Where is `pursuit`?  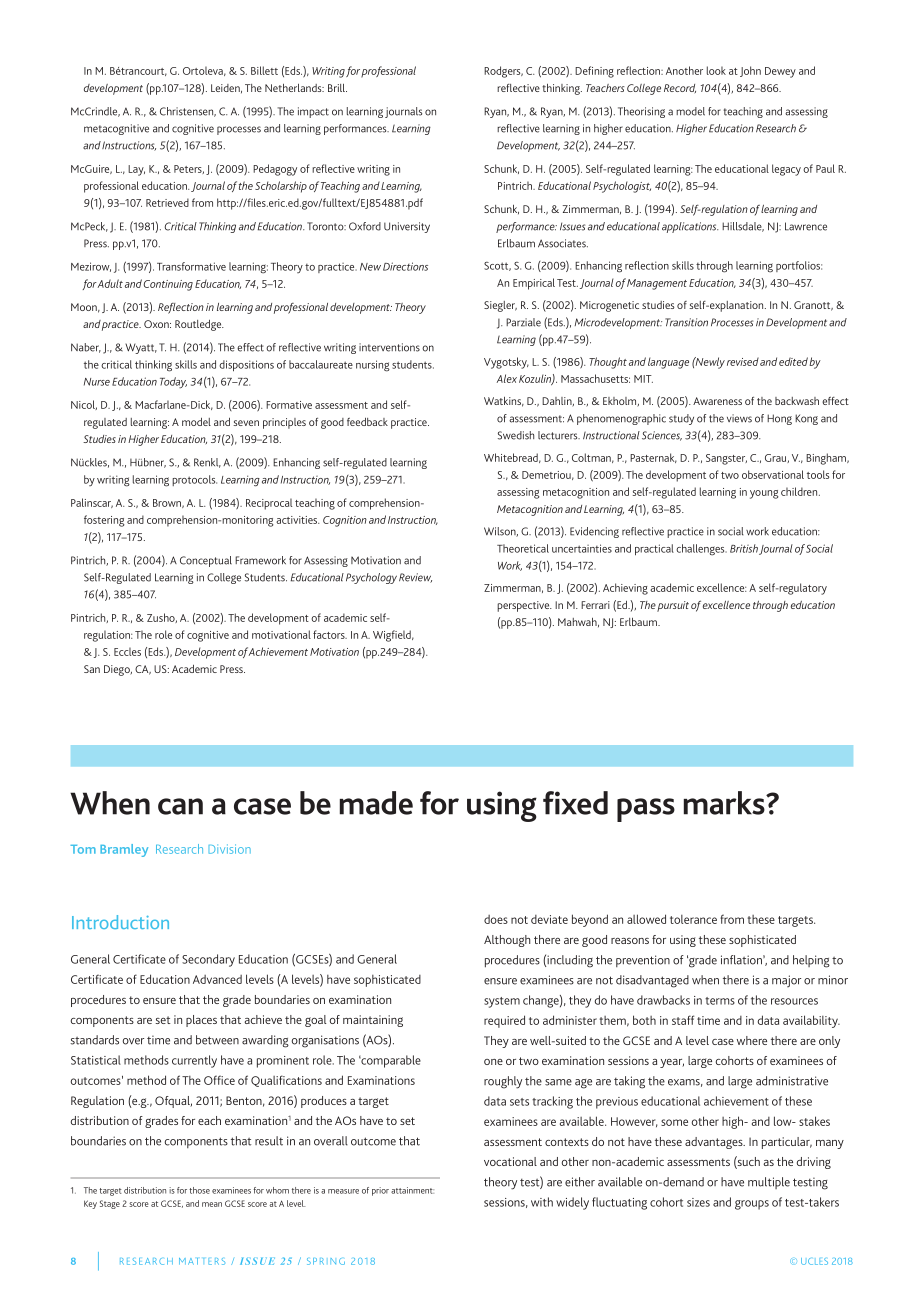
pursuit is located at coordinates (673, 606).
